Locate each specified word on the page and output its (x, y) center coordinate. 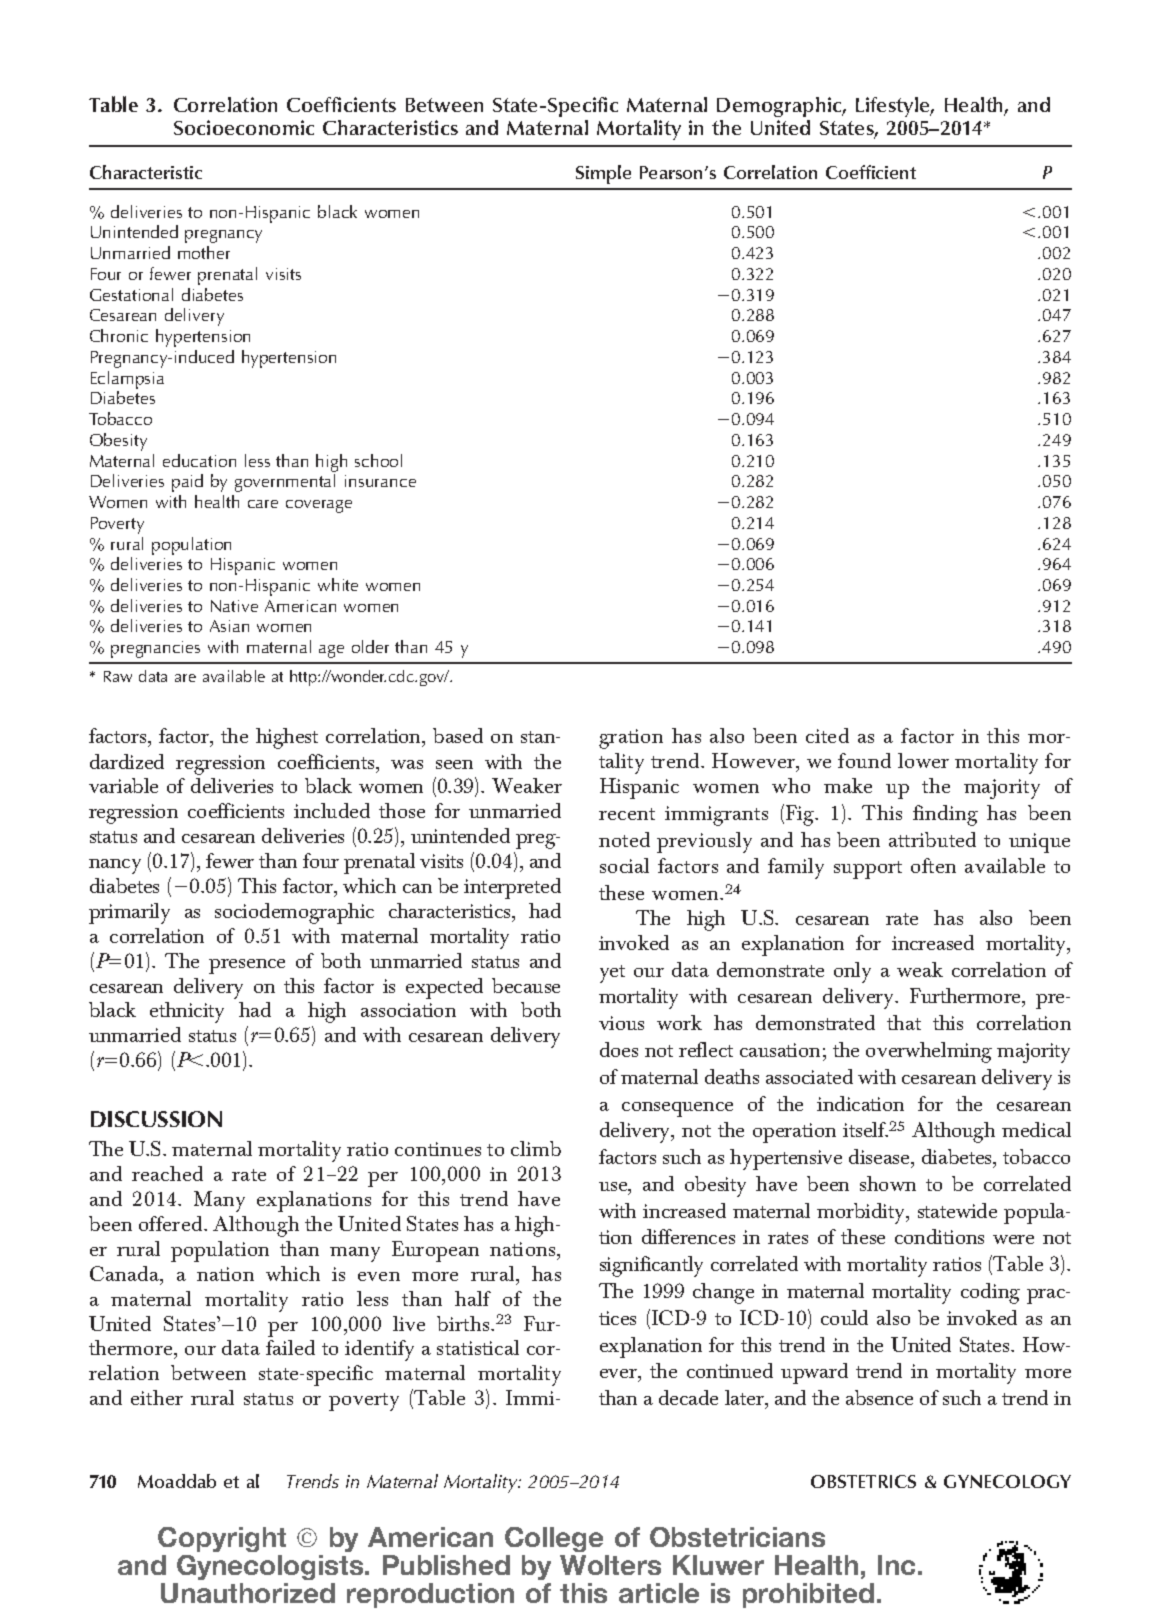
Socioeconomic (244, 127)
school (378, 460)
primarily (129, 913)
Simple (603, 174)
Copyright (222, 1541)
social (624, 865)
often (933, 865)
